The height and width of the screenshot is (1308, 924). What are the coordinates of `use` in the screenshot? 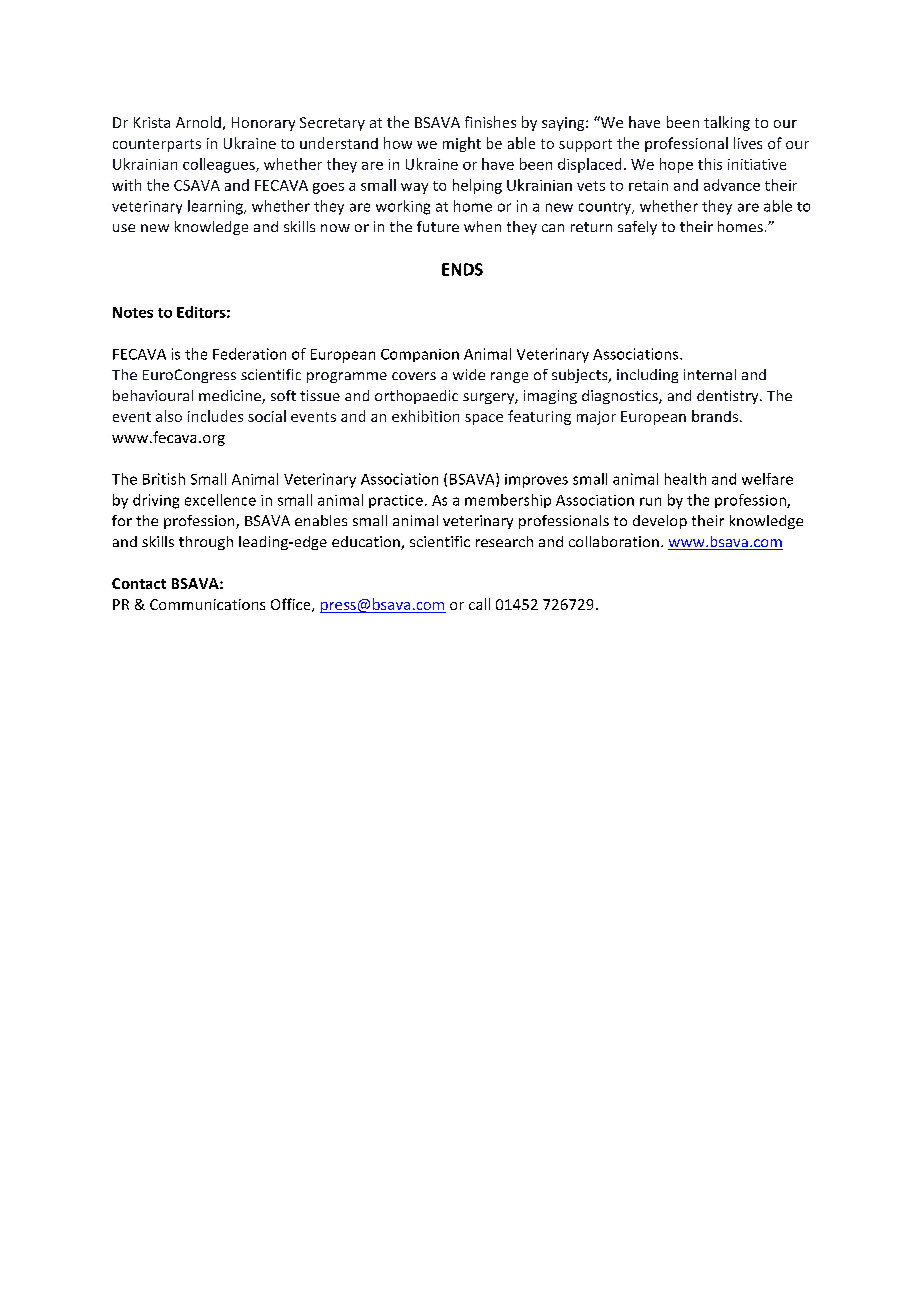 It's located at (124, 228).
